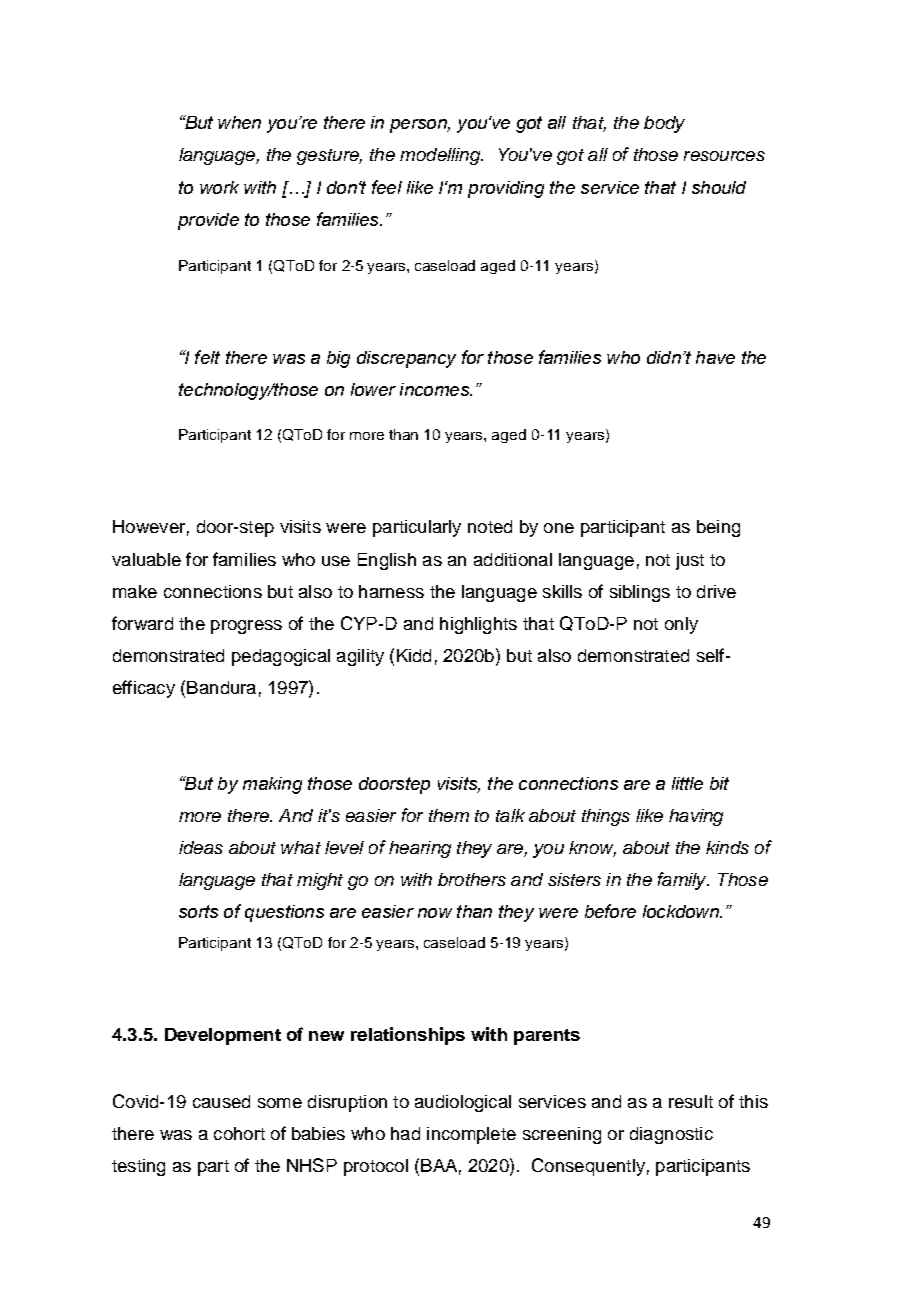 This screenshot has width=924, height=1308. What do you see at coordinates (441, 156) in the screenshot?
I see `modelling` at bounding box center [441, 156].
